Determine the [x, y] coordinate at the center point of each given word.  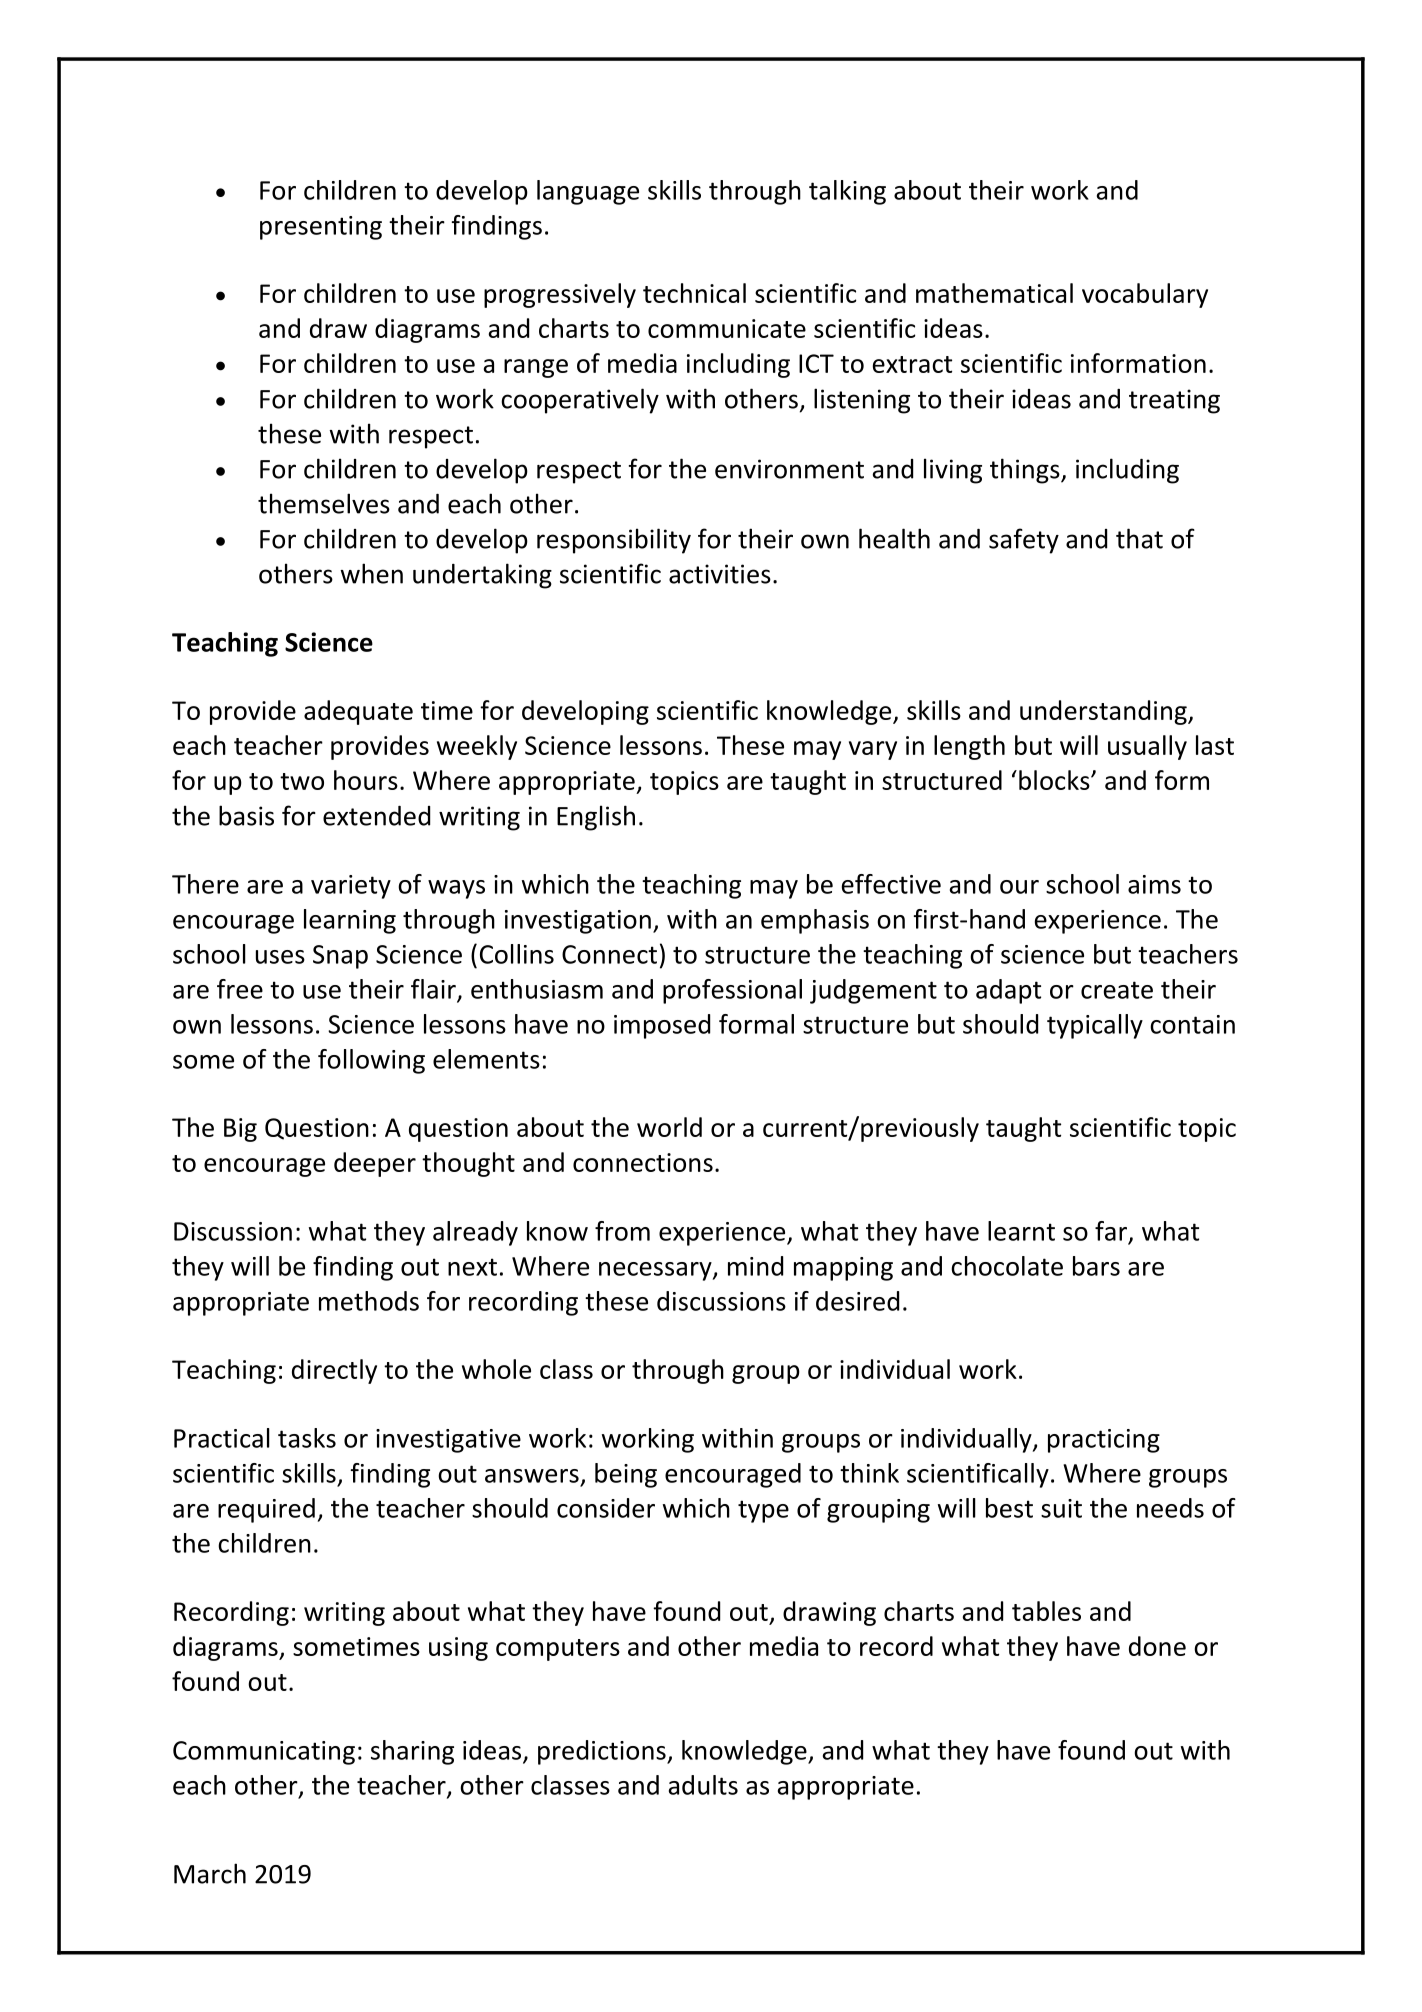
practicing [1104, 1441]
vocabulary [1145, 295]
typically [1095, 1026]
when [371, 573]
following [371, 1061]
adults [703, 1785]
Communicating [264, 1753]
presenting [321, 228]
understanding [1104, 712]
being [626, 1475]
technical [694, 293]
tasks [307, 1438]
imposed [662, 1026]
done [1157, 1646]
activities [720, 574]
